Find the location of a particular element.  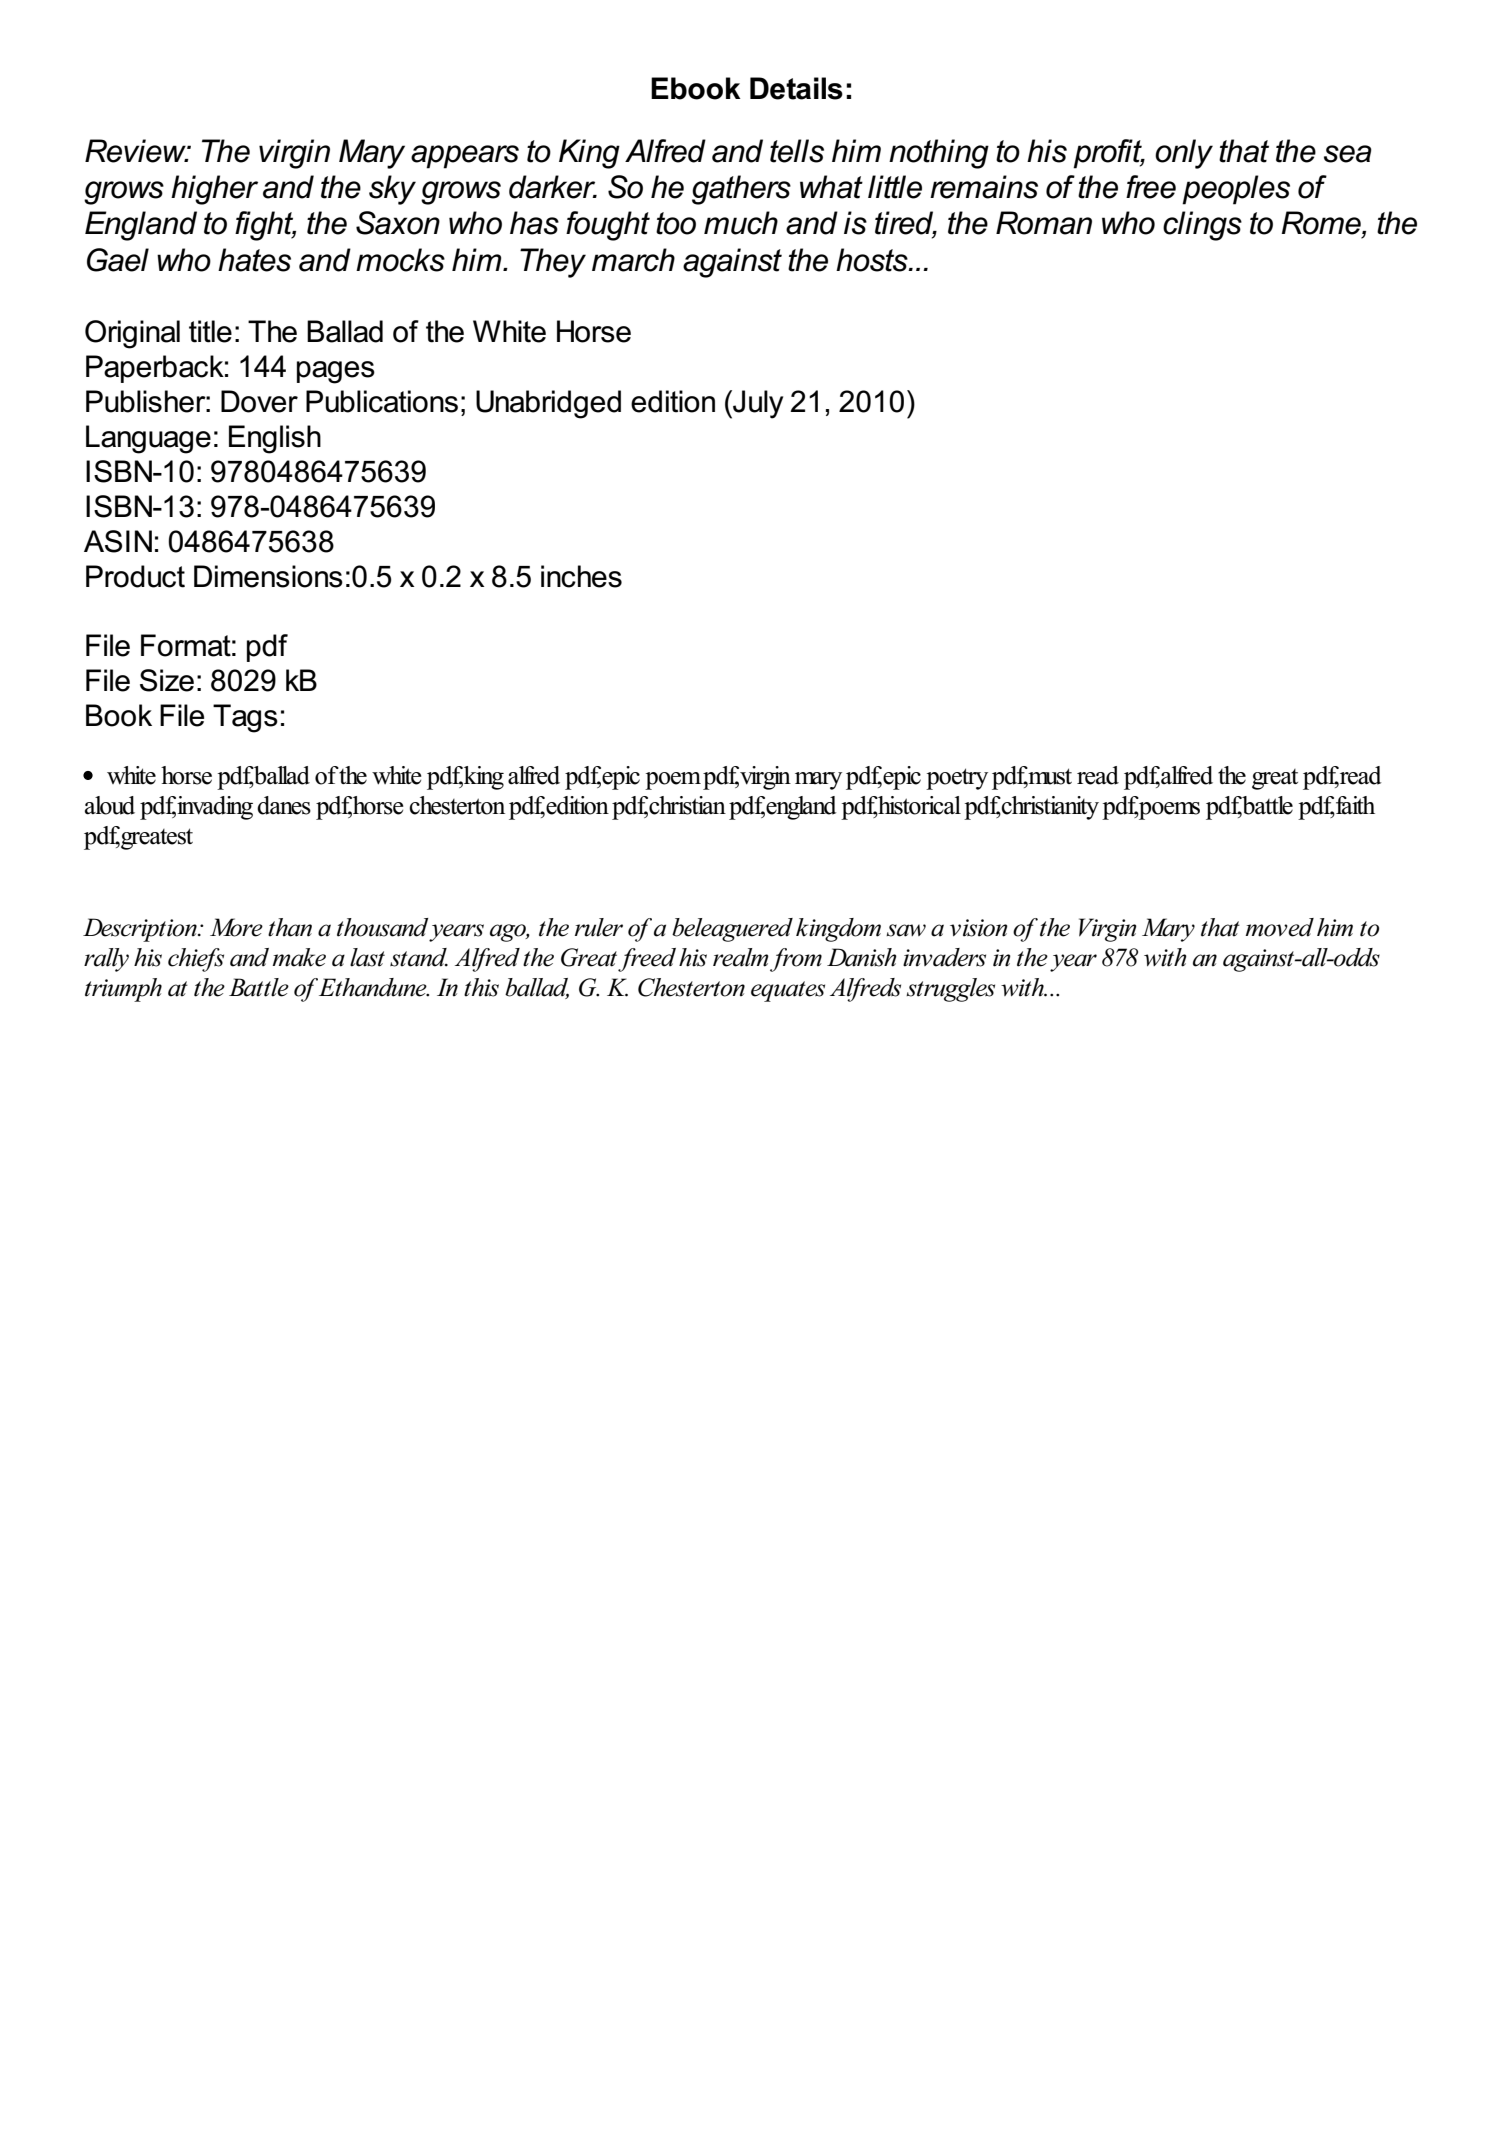

higher is located at coordinates (214, 190).
